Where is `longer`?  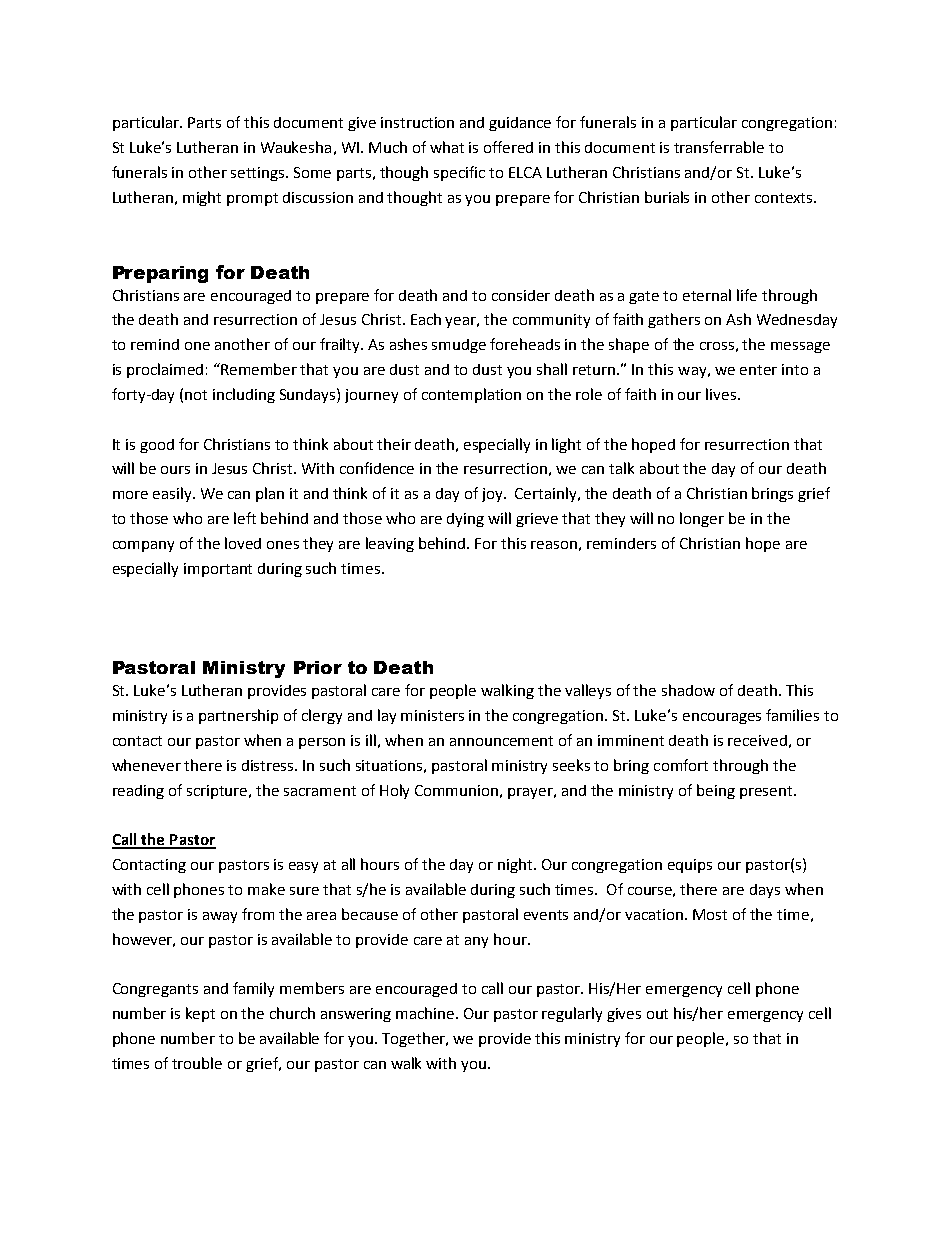 longer is located at coordinates (702, 519).
